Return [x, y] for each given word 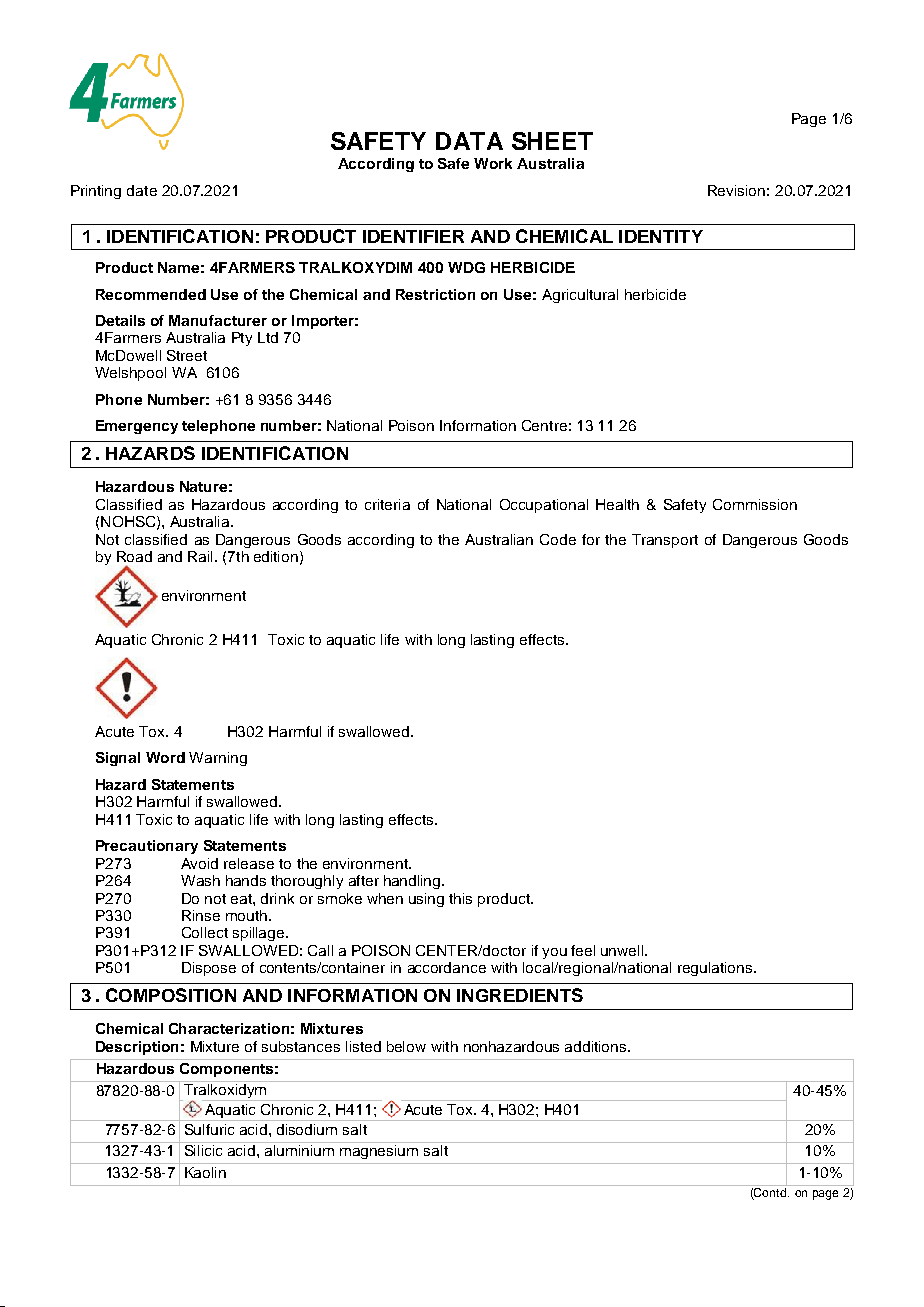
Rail [200, 556]
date [142, 190]
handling [413, 882]
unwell [623, 950]
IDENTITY [661, 236]
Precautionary [147, 847]
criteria [387, 504]
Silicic [203, 1149]
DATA [469, 141]
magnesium [379, 1152]
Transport [665, 541]
